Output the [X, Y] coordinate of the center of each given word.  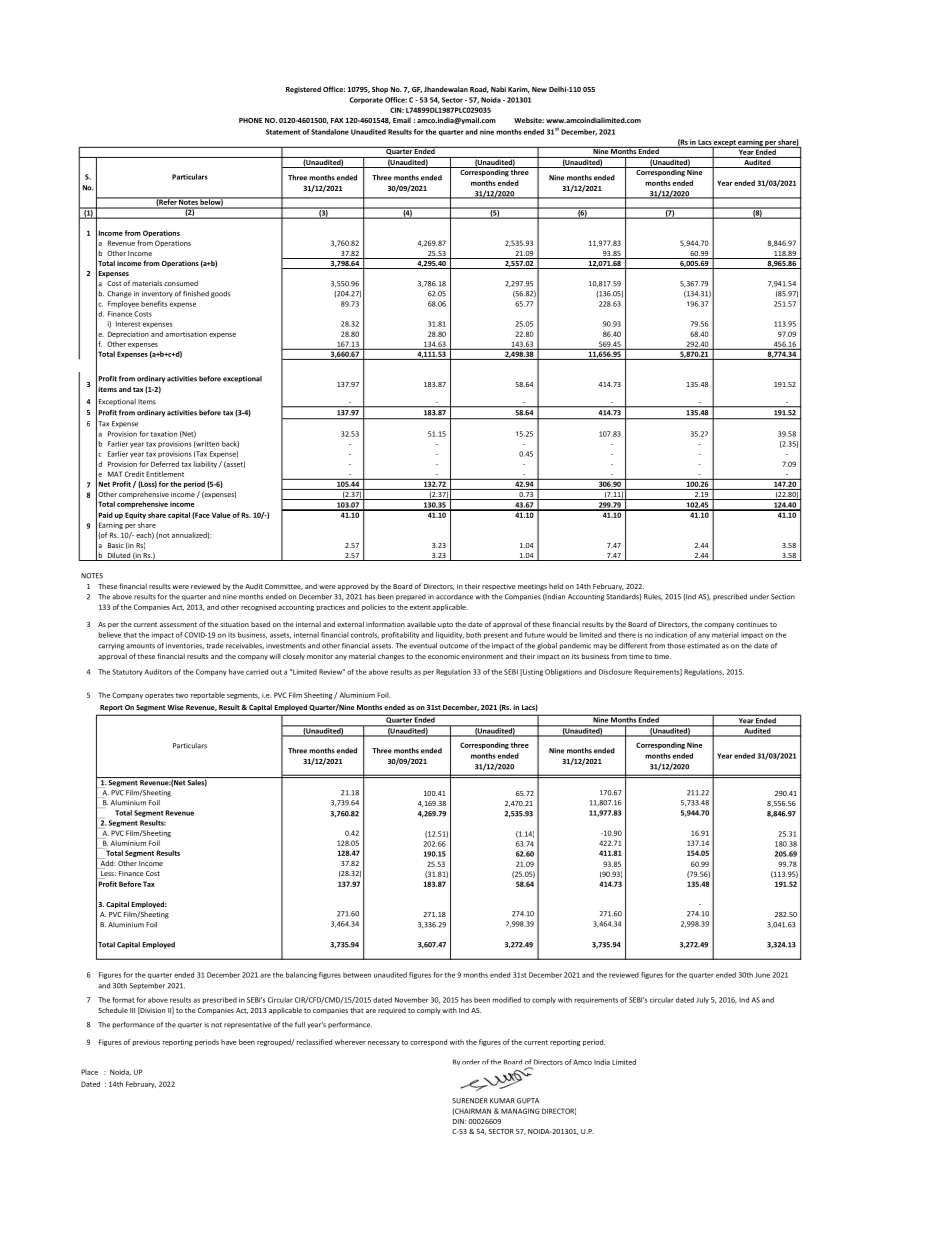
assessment [178, 624]
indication [671, 635]
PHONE [251, 120]
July [702, 1000]
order [471, 1062]
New [539, 89]
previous [146, 1042]
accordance [454, 597]
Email [402, 120]
